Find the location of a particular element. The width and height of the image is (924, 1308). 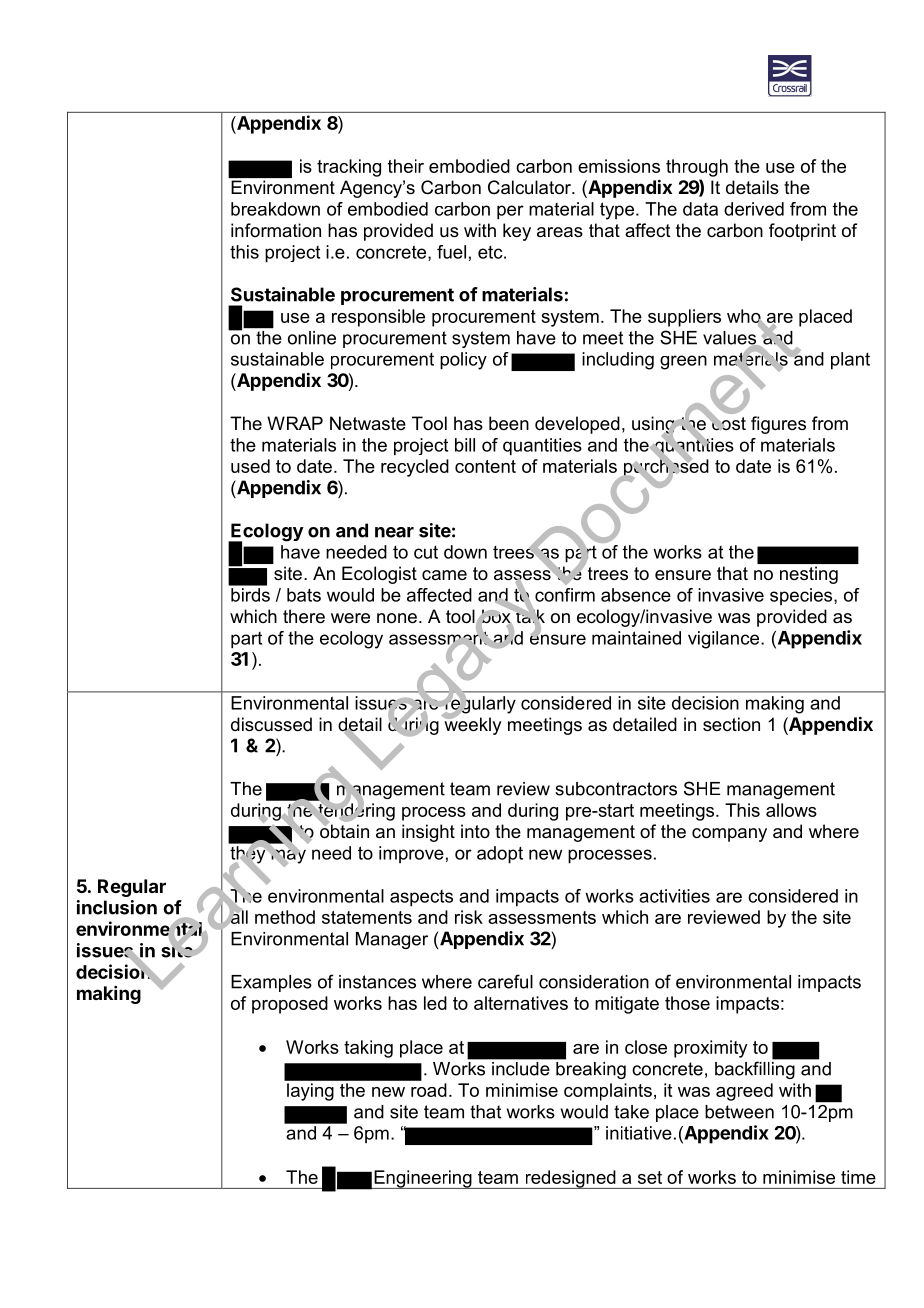

taking is located at coordinates (368, 1049).
